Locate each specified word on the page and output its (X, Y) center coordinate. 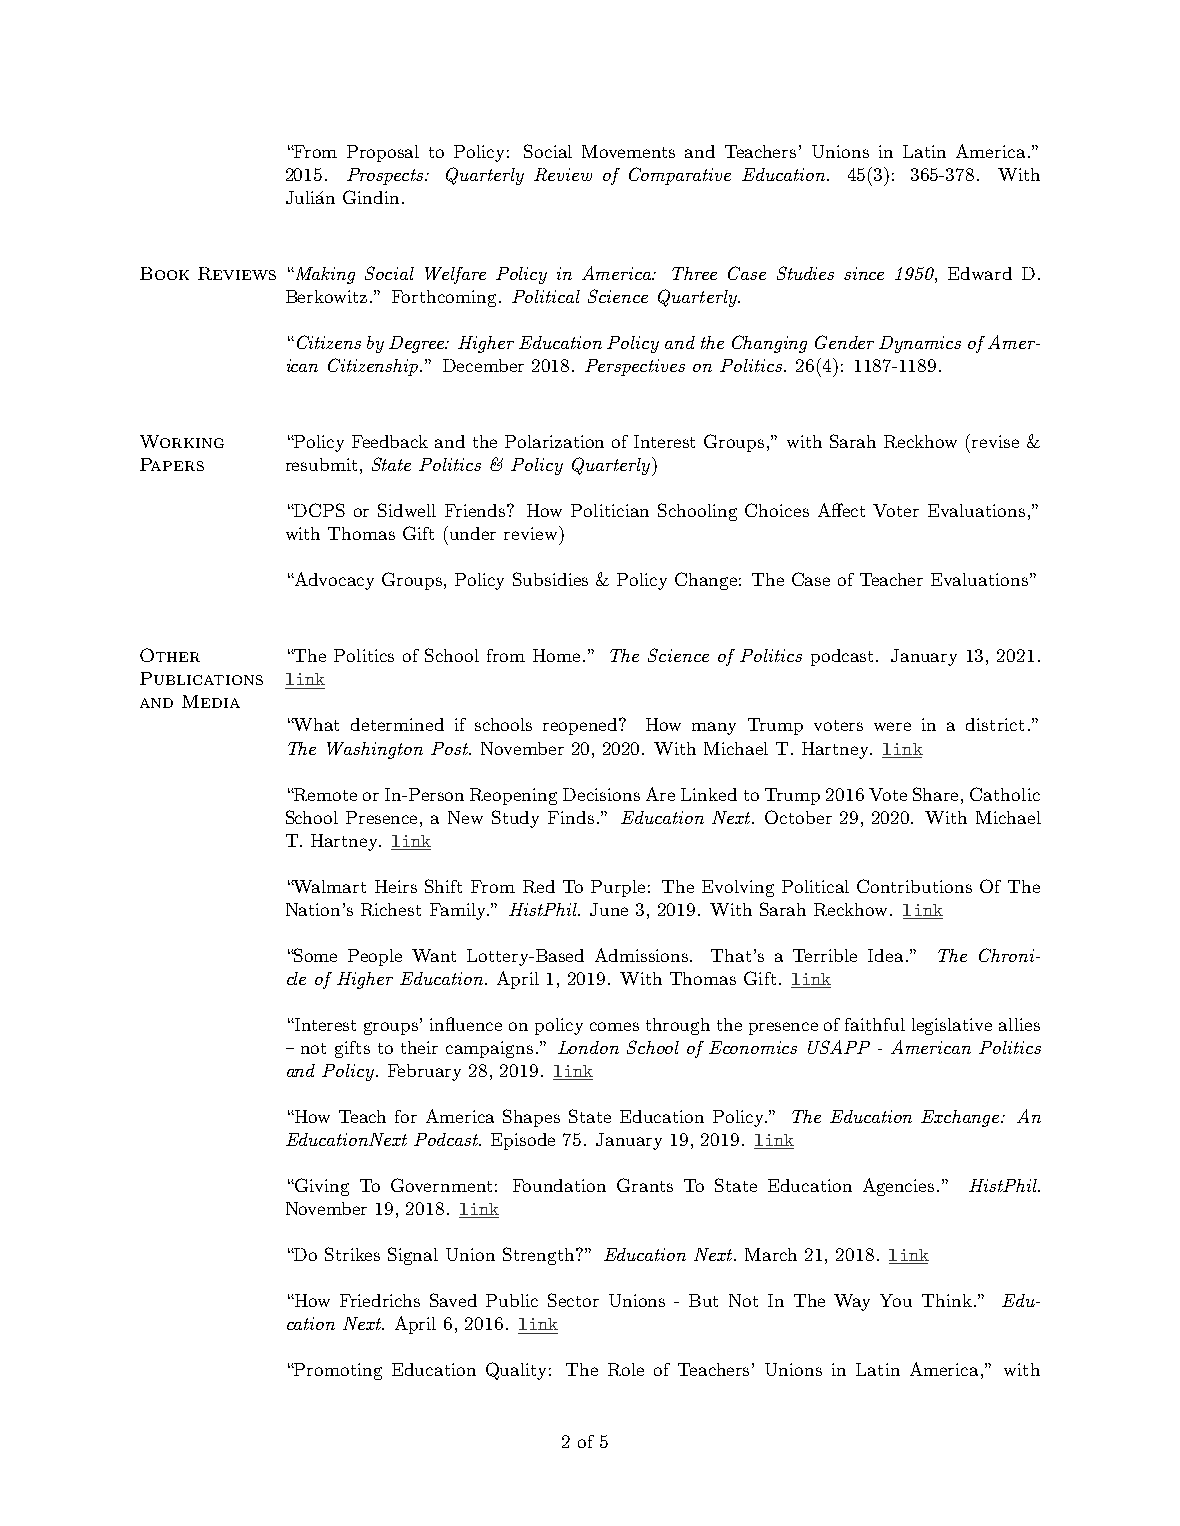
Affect (841, 510)
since (864, 273)
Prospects (386, 176)
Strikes (352, 1254)
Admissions (643, 955)
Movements (628, 151)
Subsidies (550, 579)
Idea (885, 955)
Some (315, 955)
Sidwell (407, 510)
